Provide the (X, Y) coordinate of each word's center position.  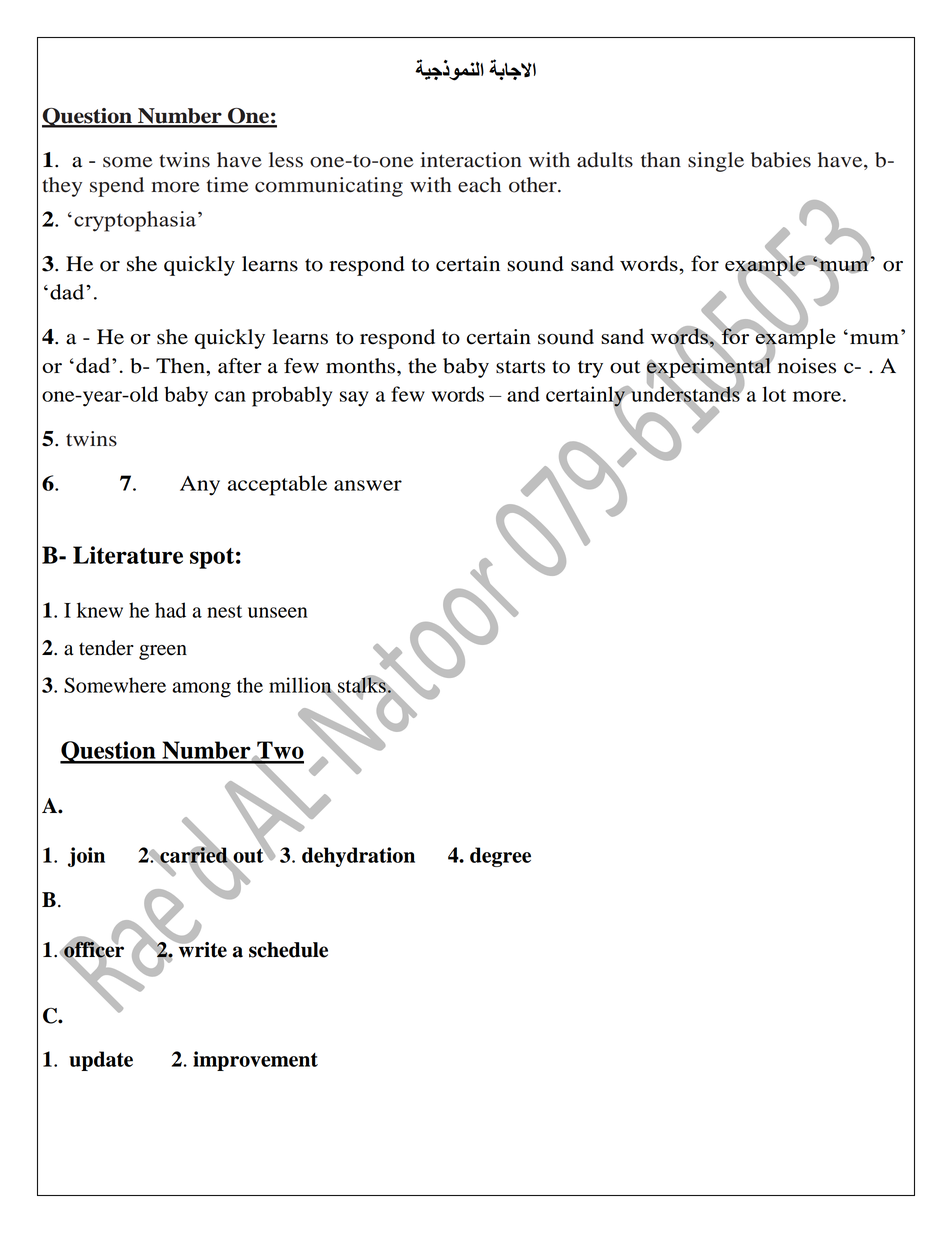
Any (200, 486)
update (101, 1061)
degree (500, 857)
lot (774, 394)
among (201, 690)
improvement (255, 1061)
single (716, 162)
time (227, 185)
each (479, 185)
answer (368, 485)
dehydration (358, 857)
